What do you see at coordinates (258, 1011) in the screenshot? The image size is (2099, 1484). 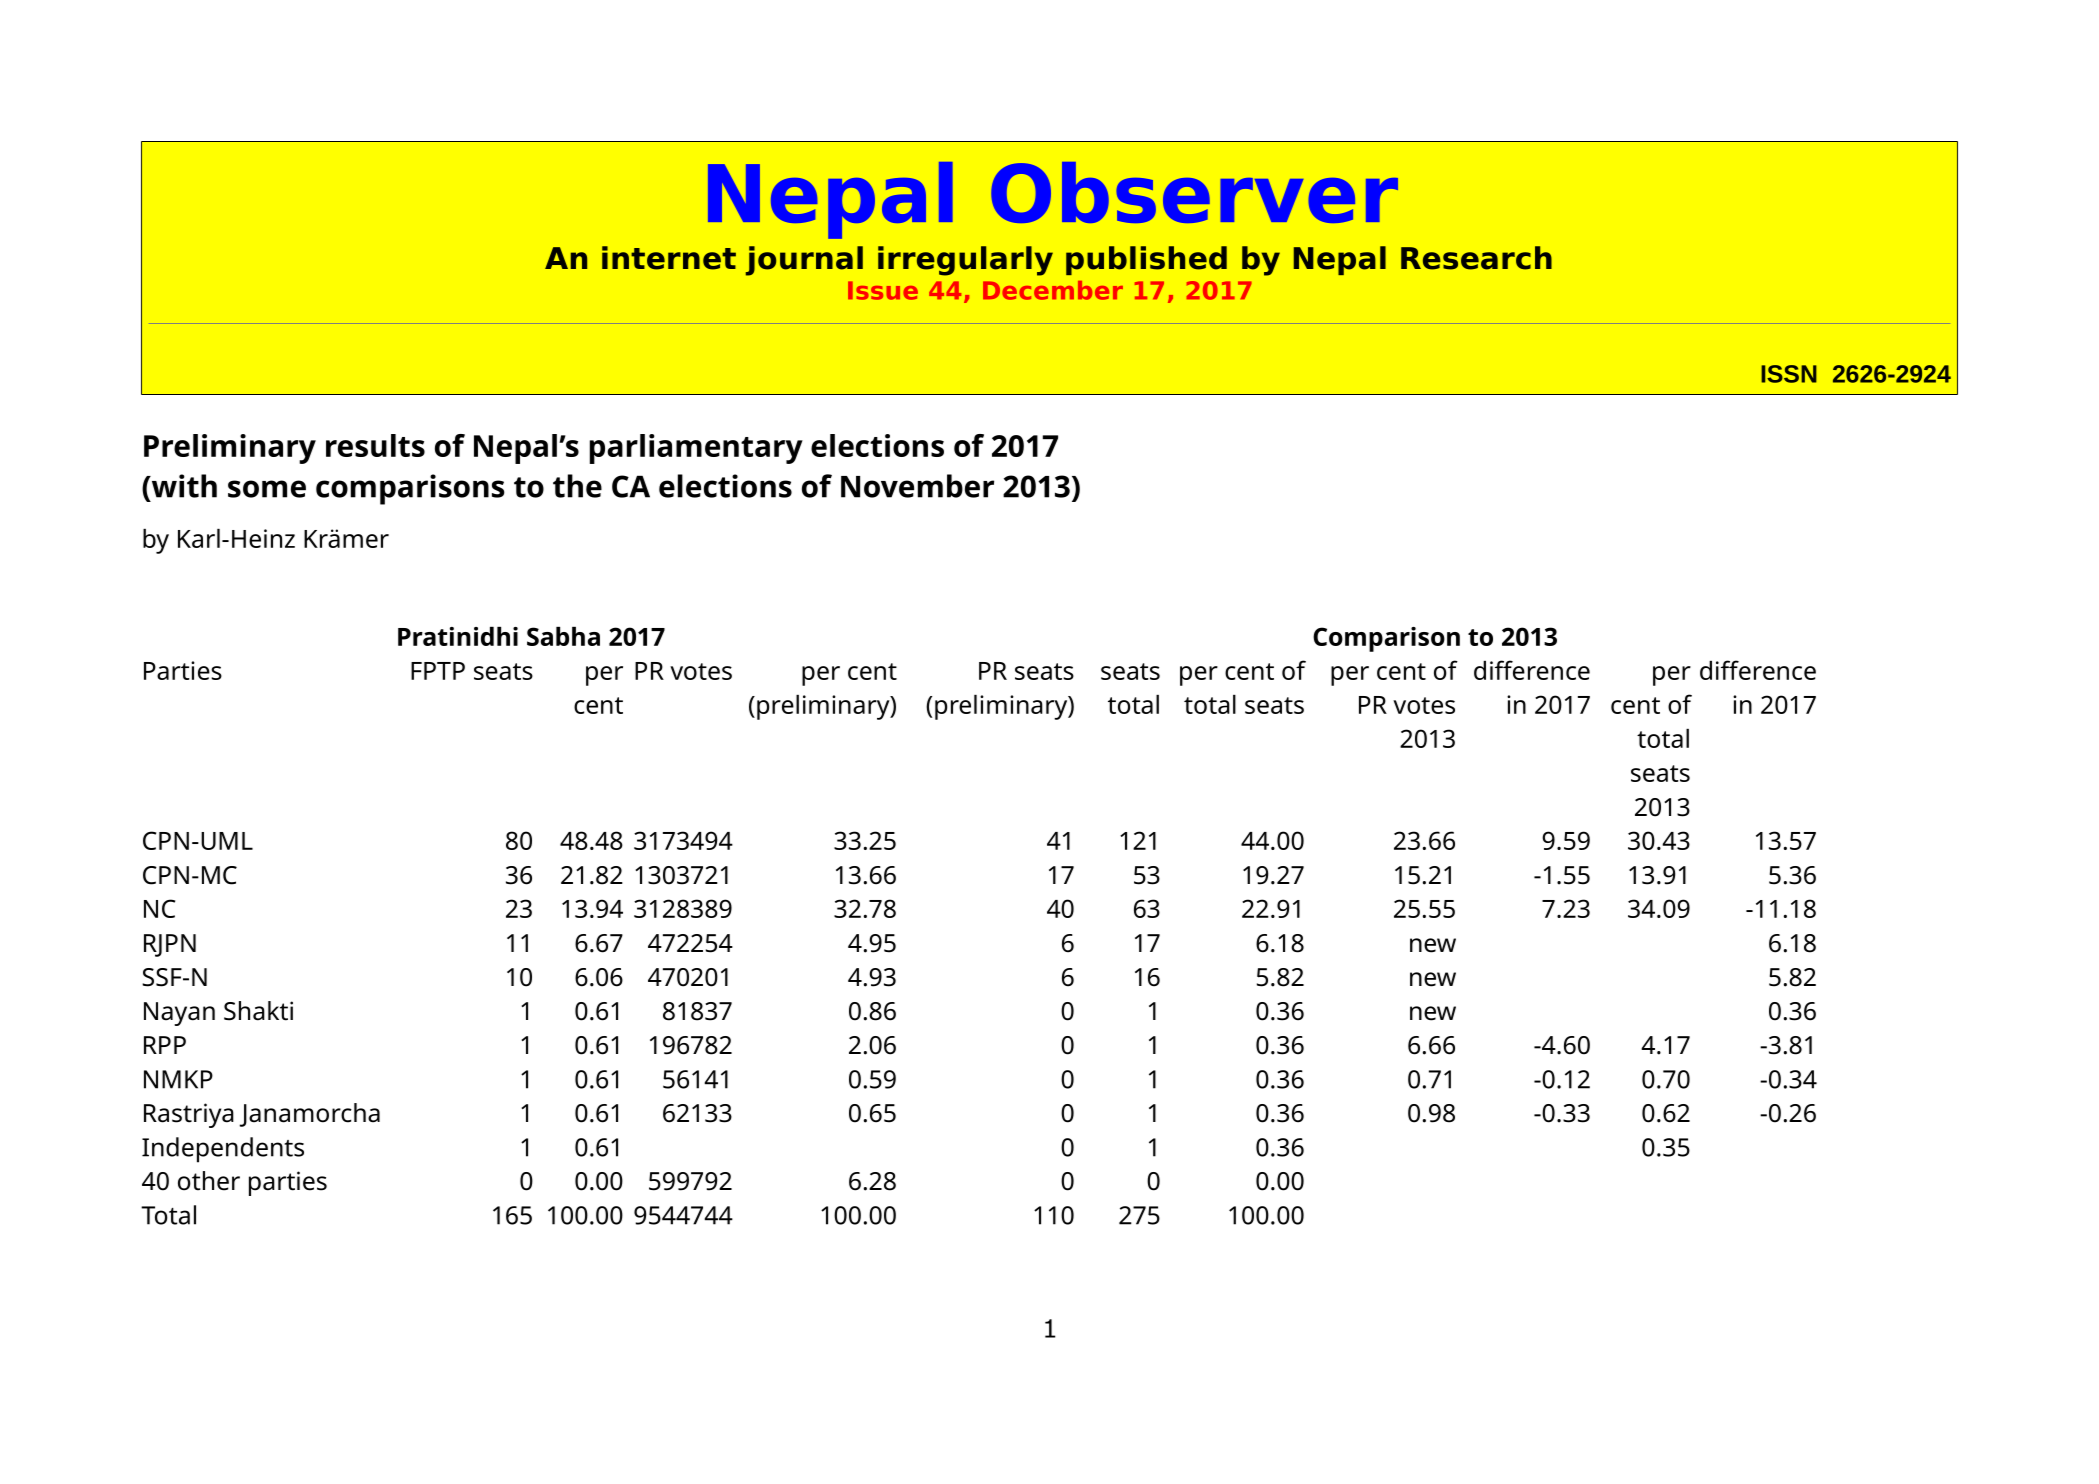 I see `Shakti` at bounding box center [258, 1011].
